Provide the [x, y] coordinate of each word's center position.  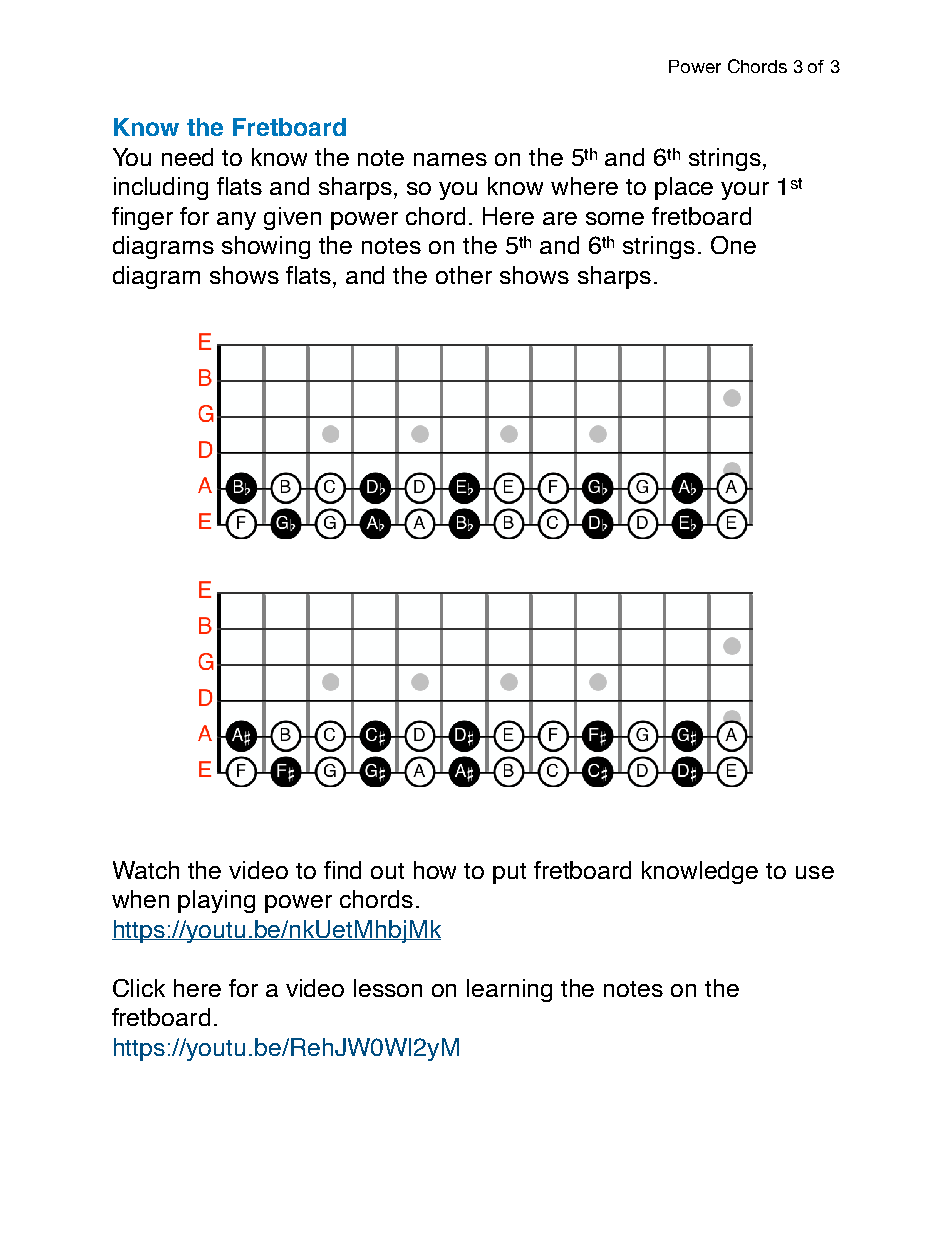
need [187, 157]
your [745, 191]
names [450, 159]
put [509, 873]
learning [509, 990]
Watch [146, 870]
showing [266, 247]
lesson [388, 988]
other [464, 275]
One [733, 245]
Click [139, 988]
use [815, 872]
